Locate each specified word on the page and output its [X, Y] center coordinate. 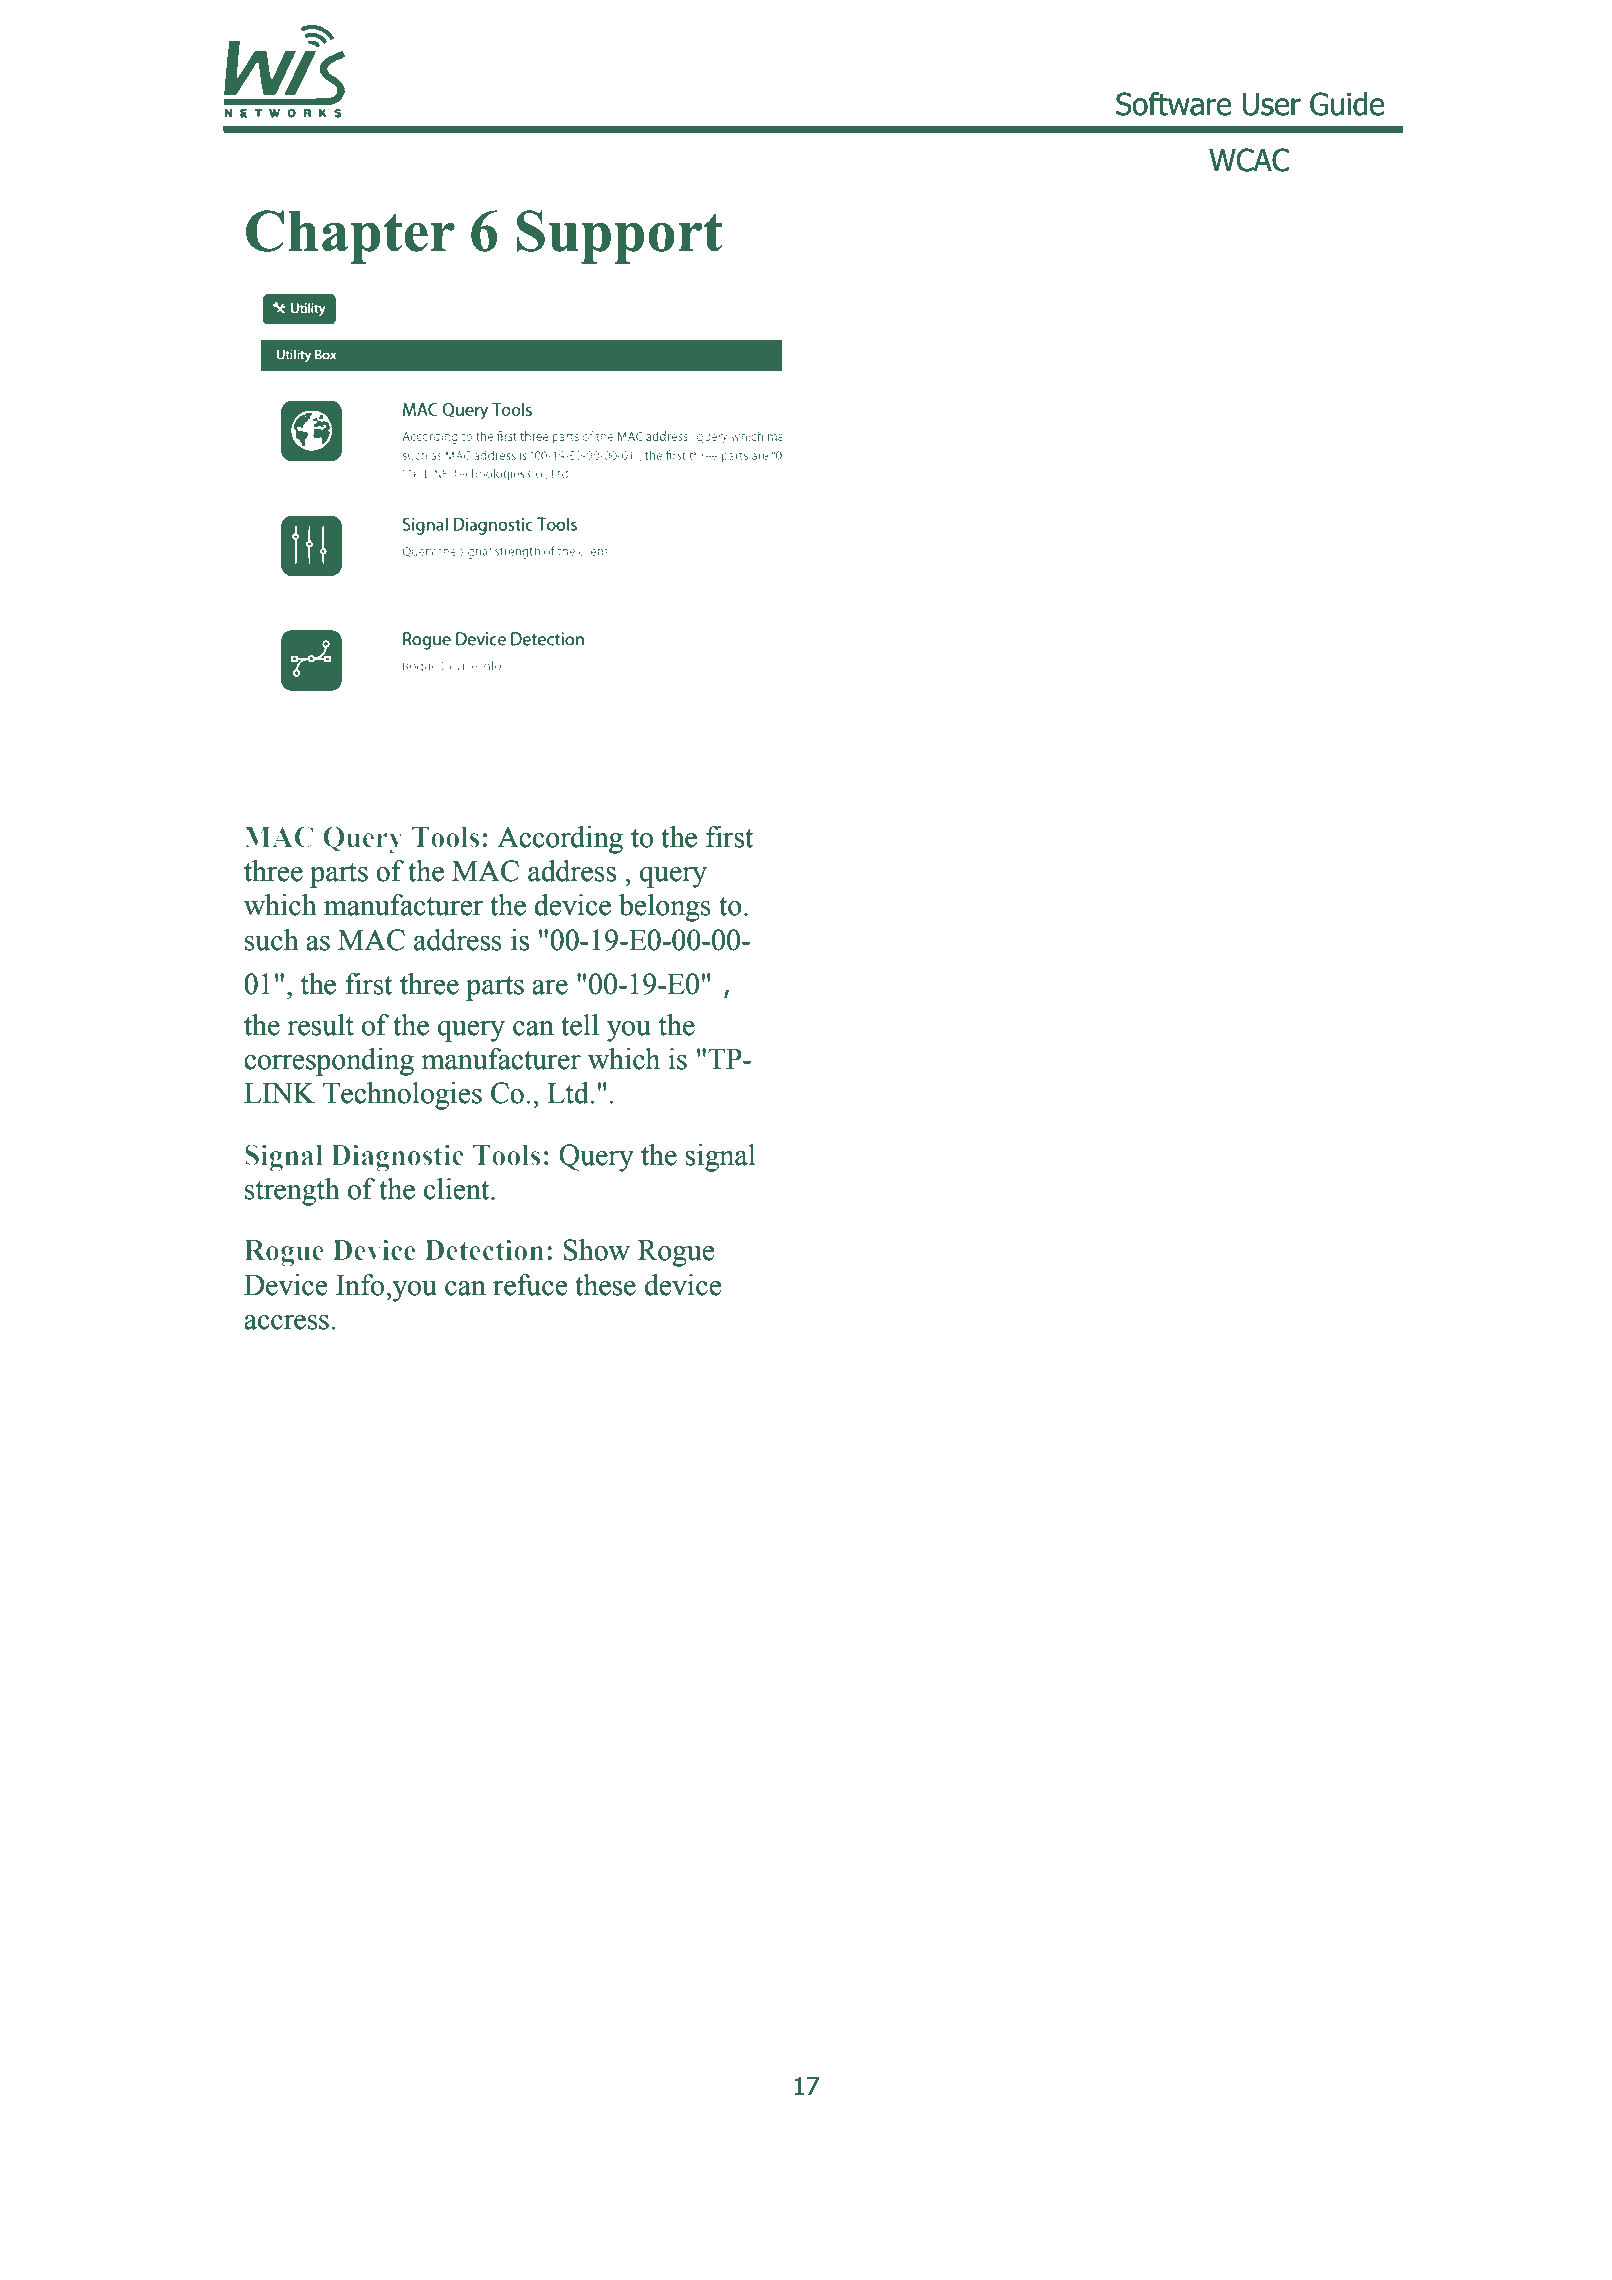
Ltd [569, 1093]
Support [619, 237]
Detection [484, 1250]
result [320, 1025]
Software [1173, 104]
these [605, 1285]
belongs [665, 908]
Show [596, 1250]
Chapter [350, 237]
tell [580, 1025]
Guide [1347, 104]
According [560, 840]
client [458, 1189]
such [272, 940]
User [1272, 104]
